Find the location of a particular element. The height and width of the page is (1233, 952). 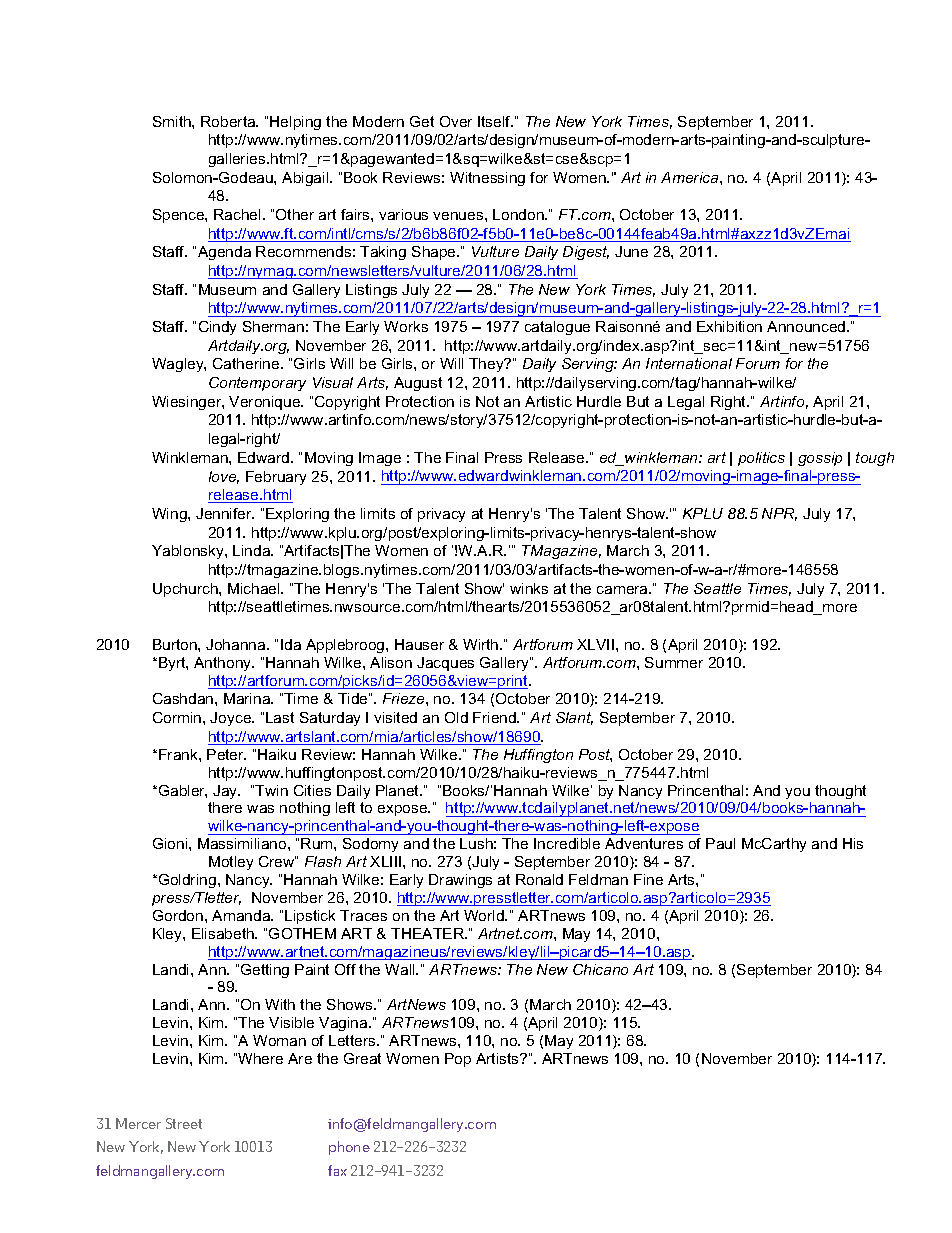

Summer is located at coordinates (674, 662).
